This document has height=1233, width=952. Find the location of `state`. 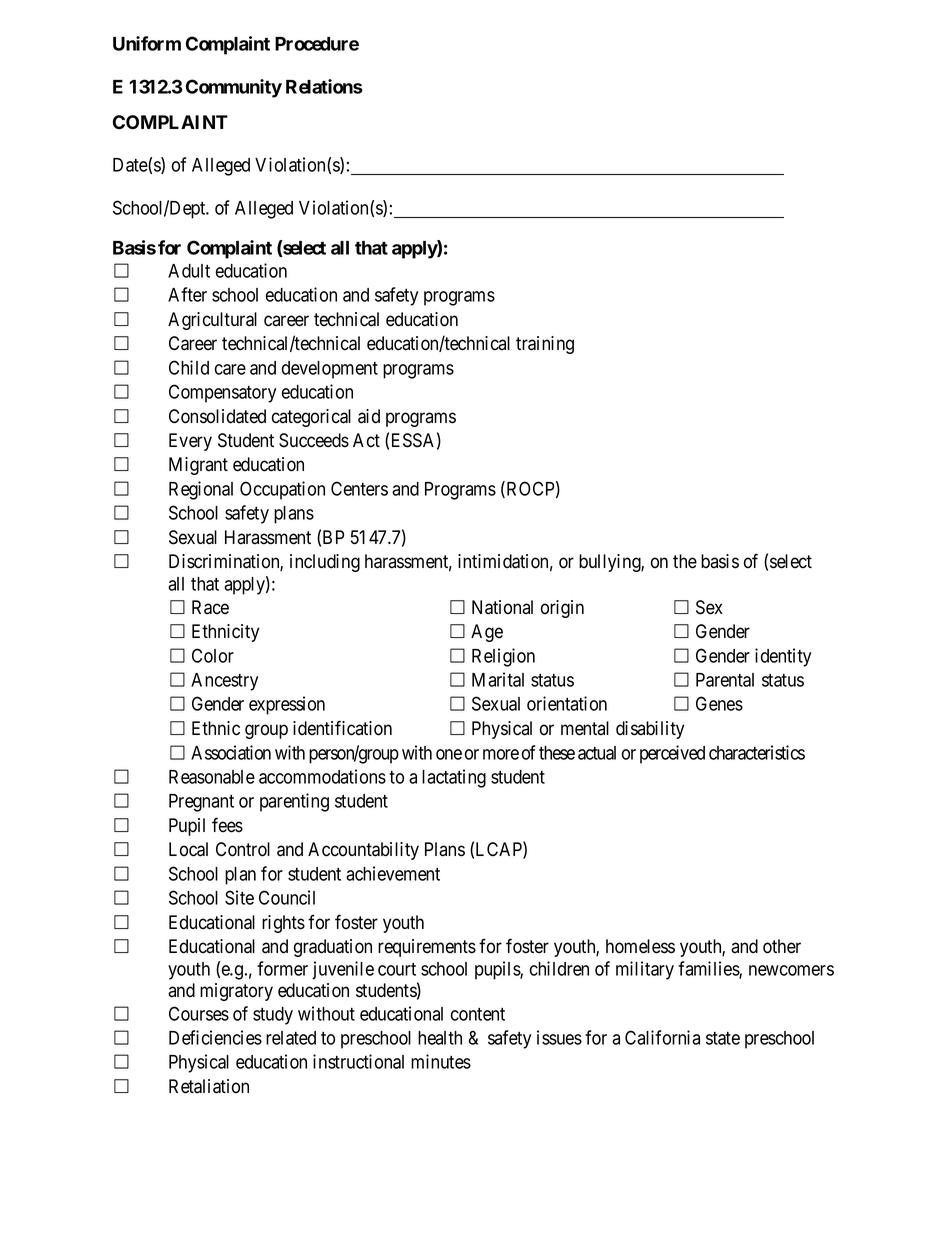

state is located at coordinates (723, 1038).
